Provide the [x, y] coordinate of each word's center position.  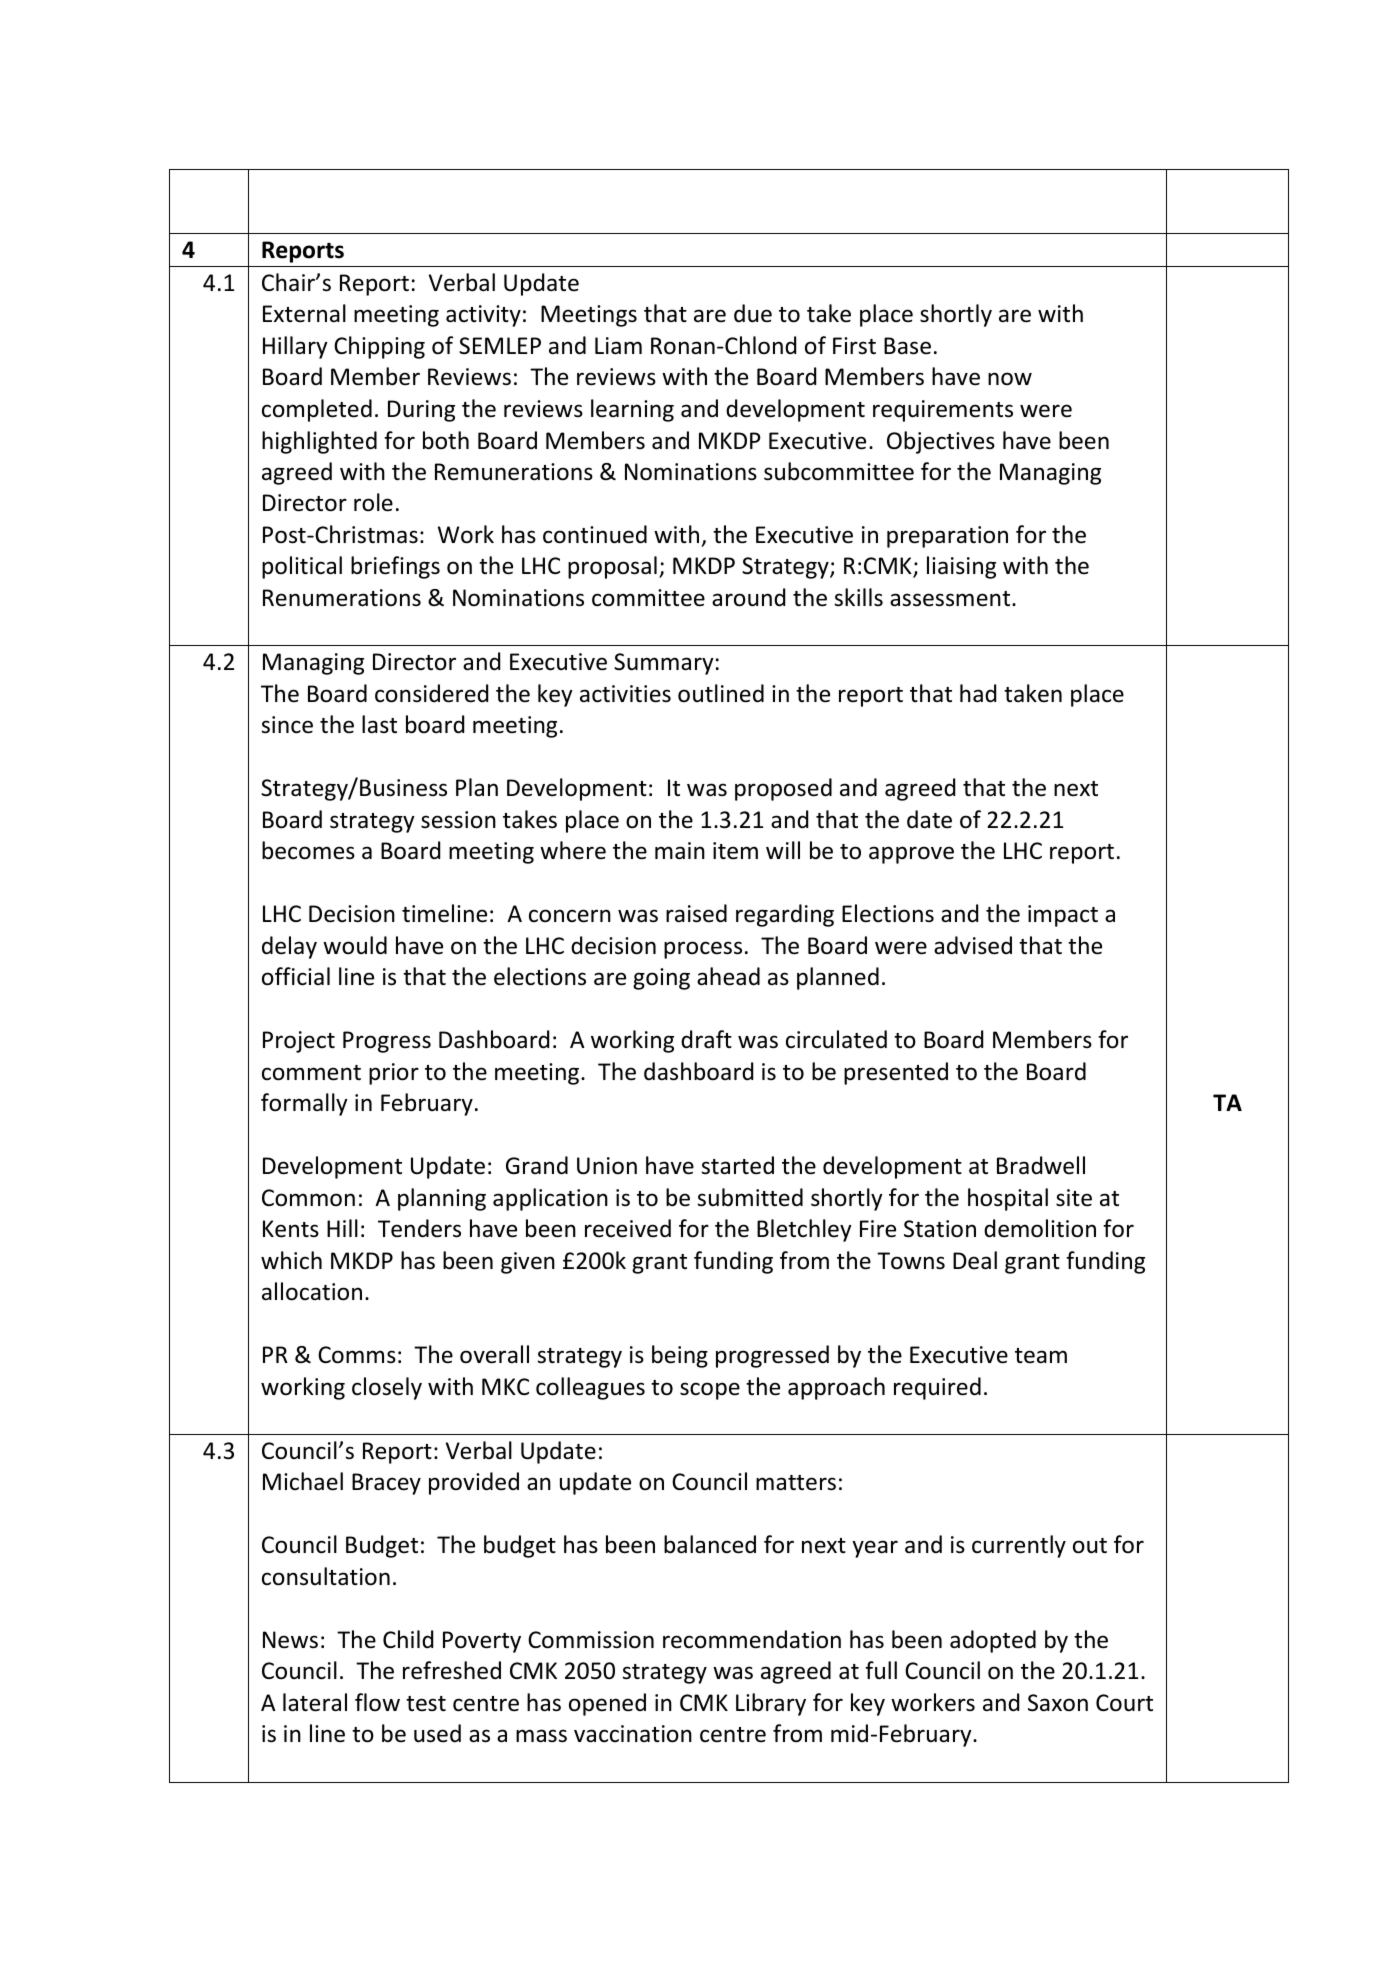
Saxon [1058, 1703]
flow [377, 1702]
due [753, 313]
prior [394, 1074]
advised [973, 945]
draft [706, 1039]
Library [771, 1704]
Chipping [379, 347]
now [1010, 379]
